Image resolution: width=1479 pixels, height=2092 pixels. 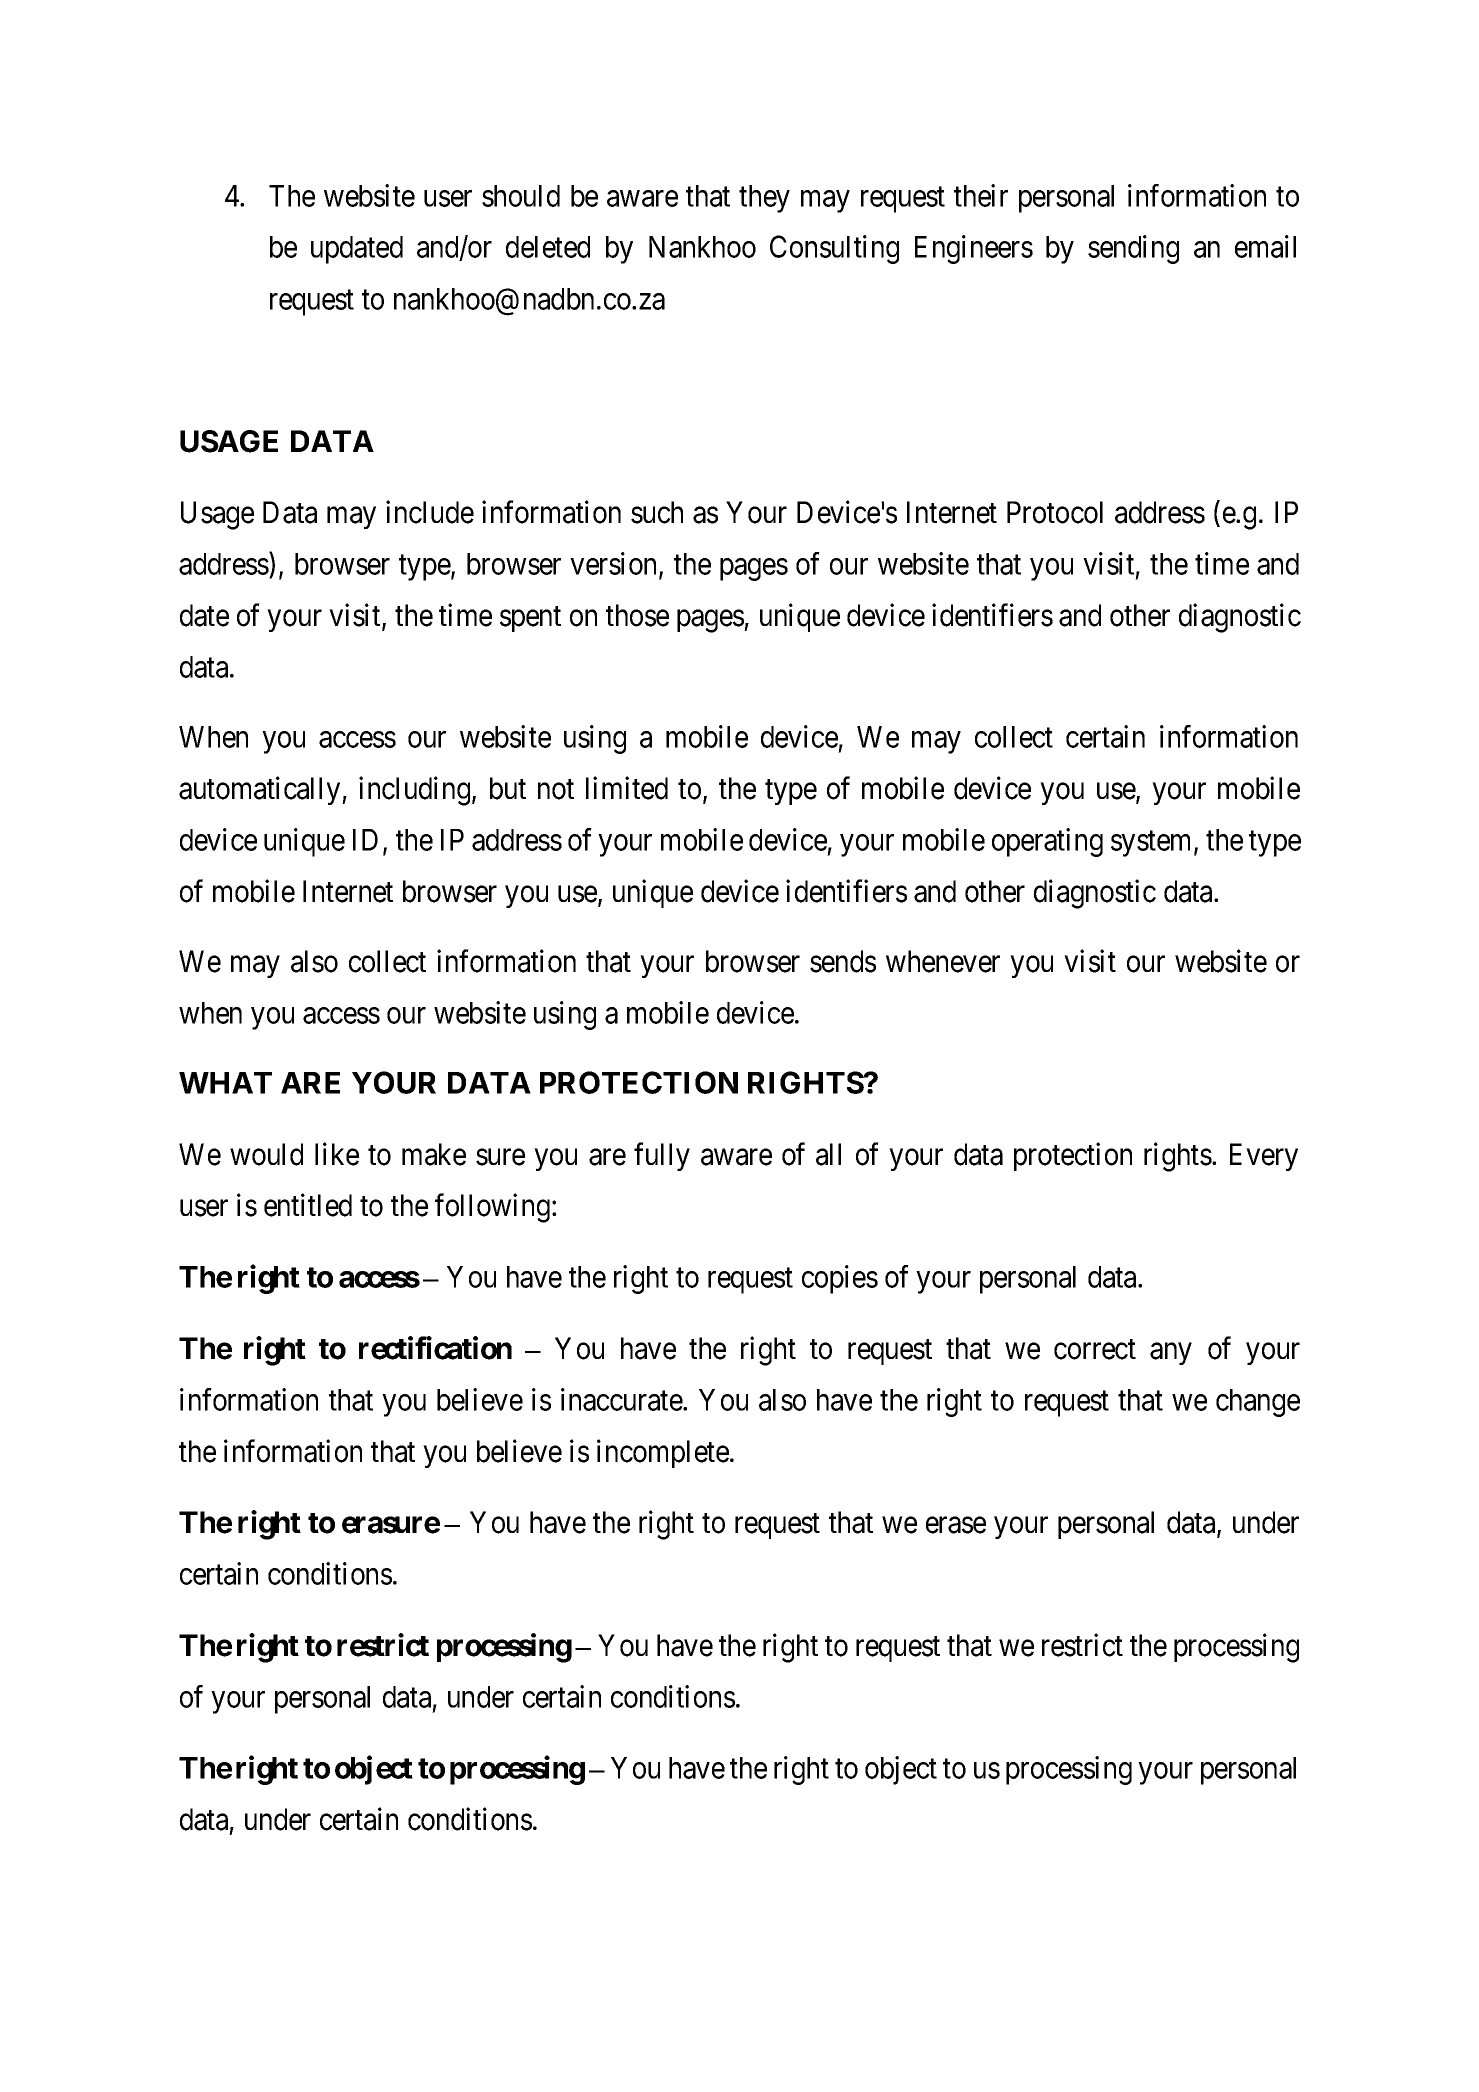 I want to click on Every, so click(x=1264, y=1157).
